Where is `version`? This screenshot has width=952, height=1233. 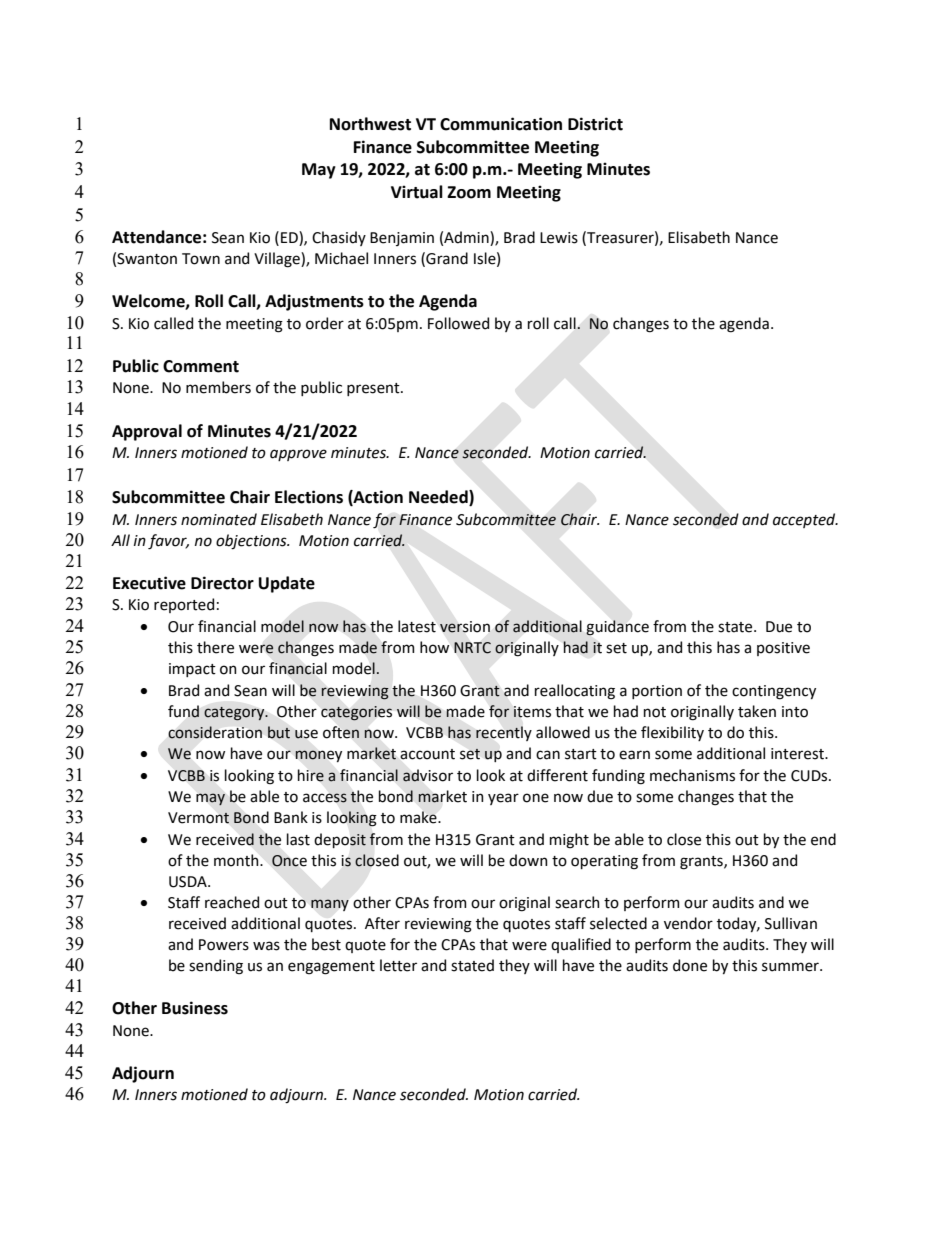
version is located at coordinates (465, 627).
